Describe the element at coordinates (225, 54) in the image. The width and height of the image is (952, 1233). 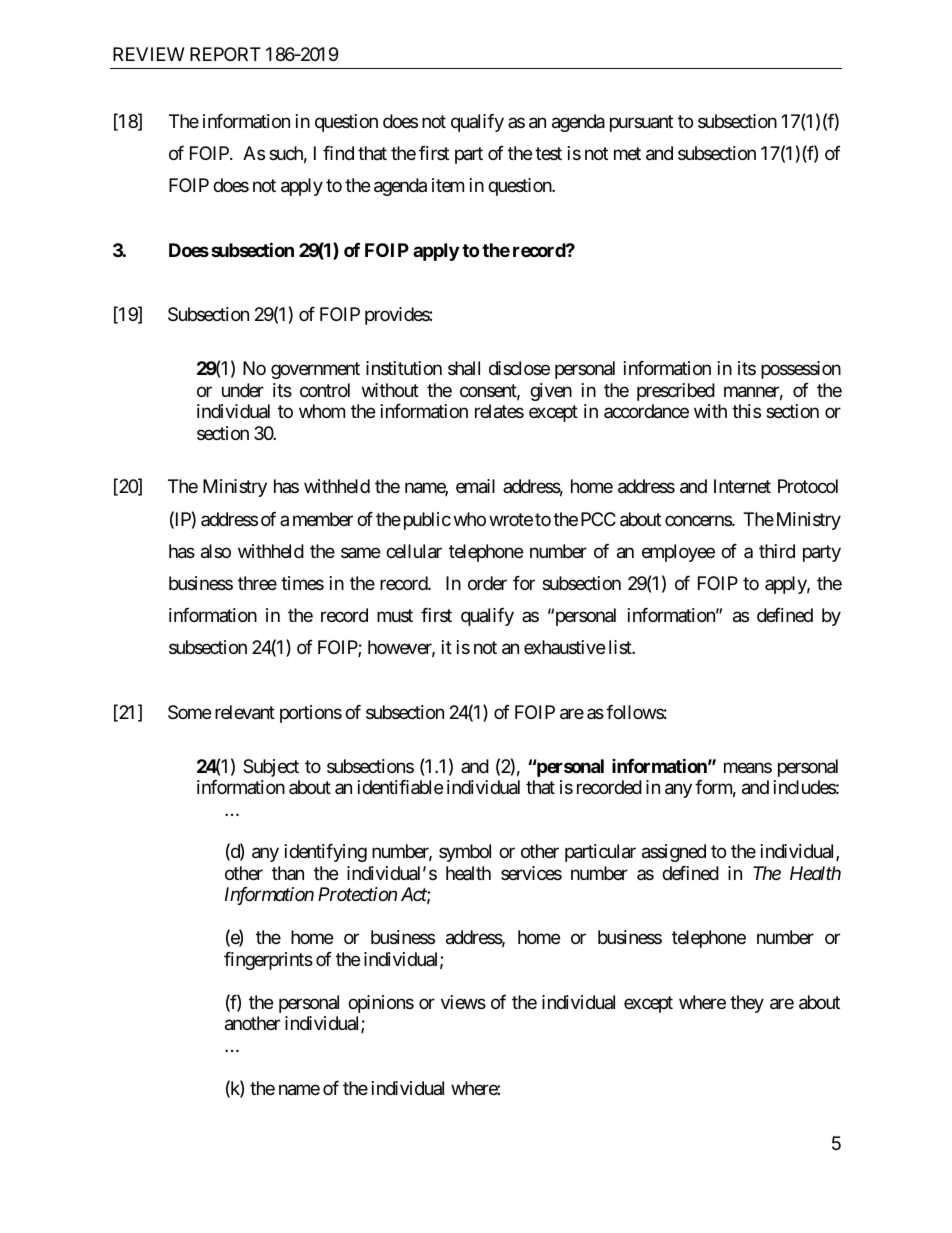
I see `REPORT` at that location.
